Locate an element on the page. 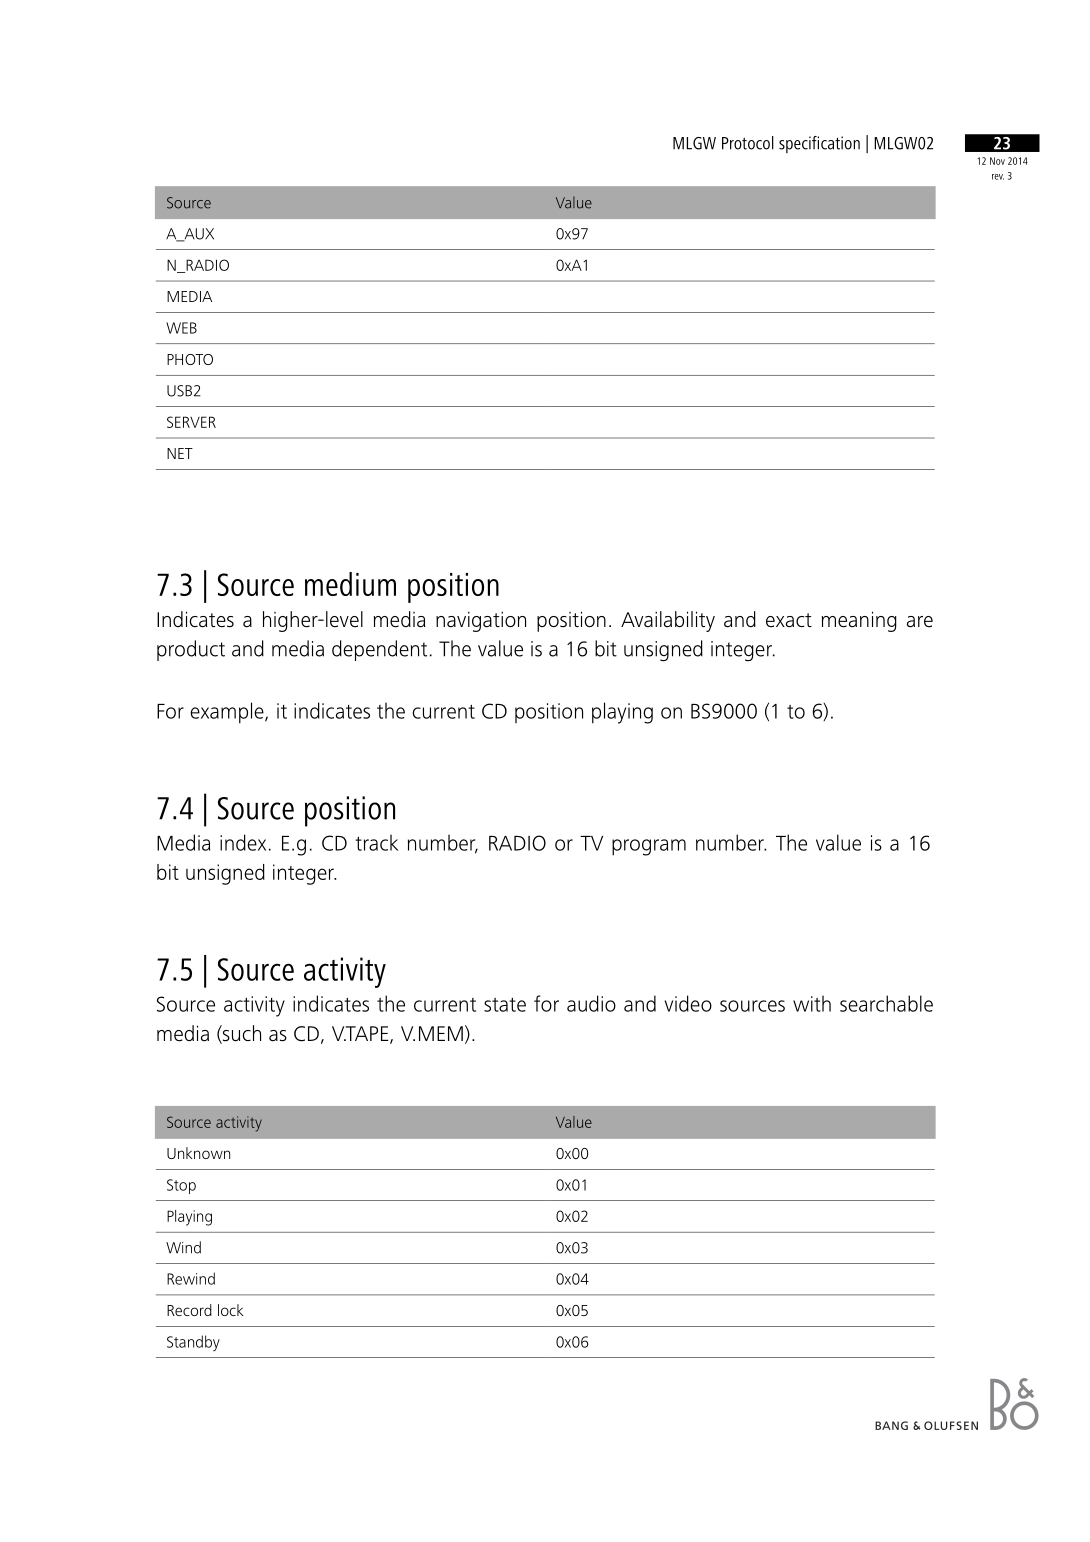  with is located at coordinates (812, 1003).
